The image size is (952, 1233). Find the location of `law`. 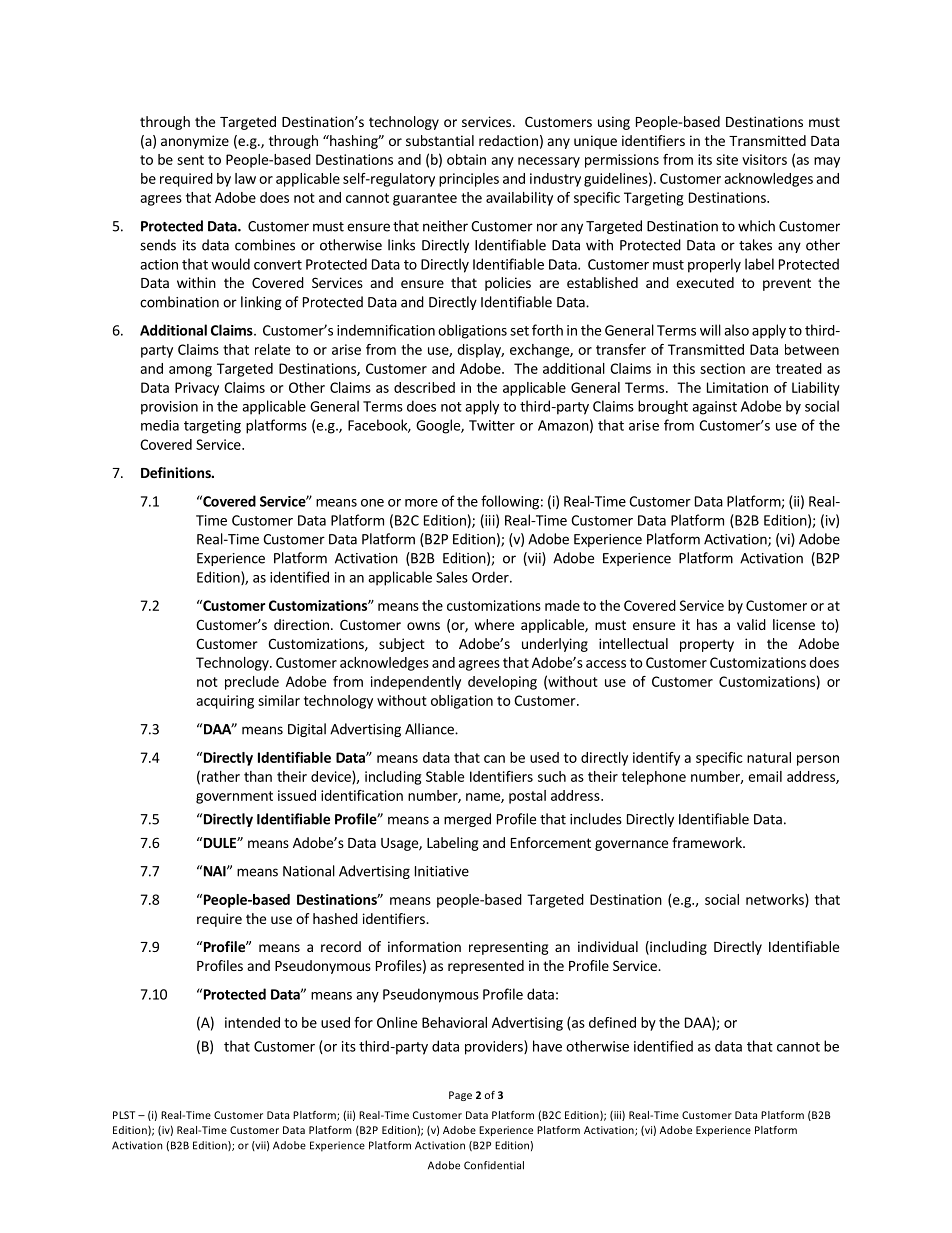

law is located at coordinates (245, 178).
